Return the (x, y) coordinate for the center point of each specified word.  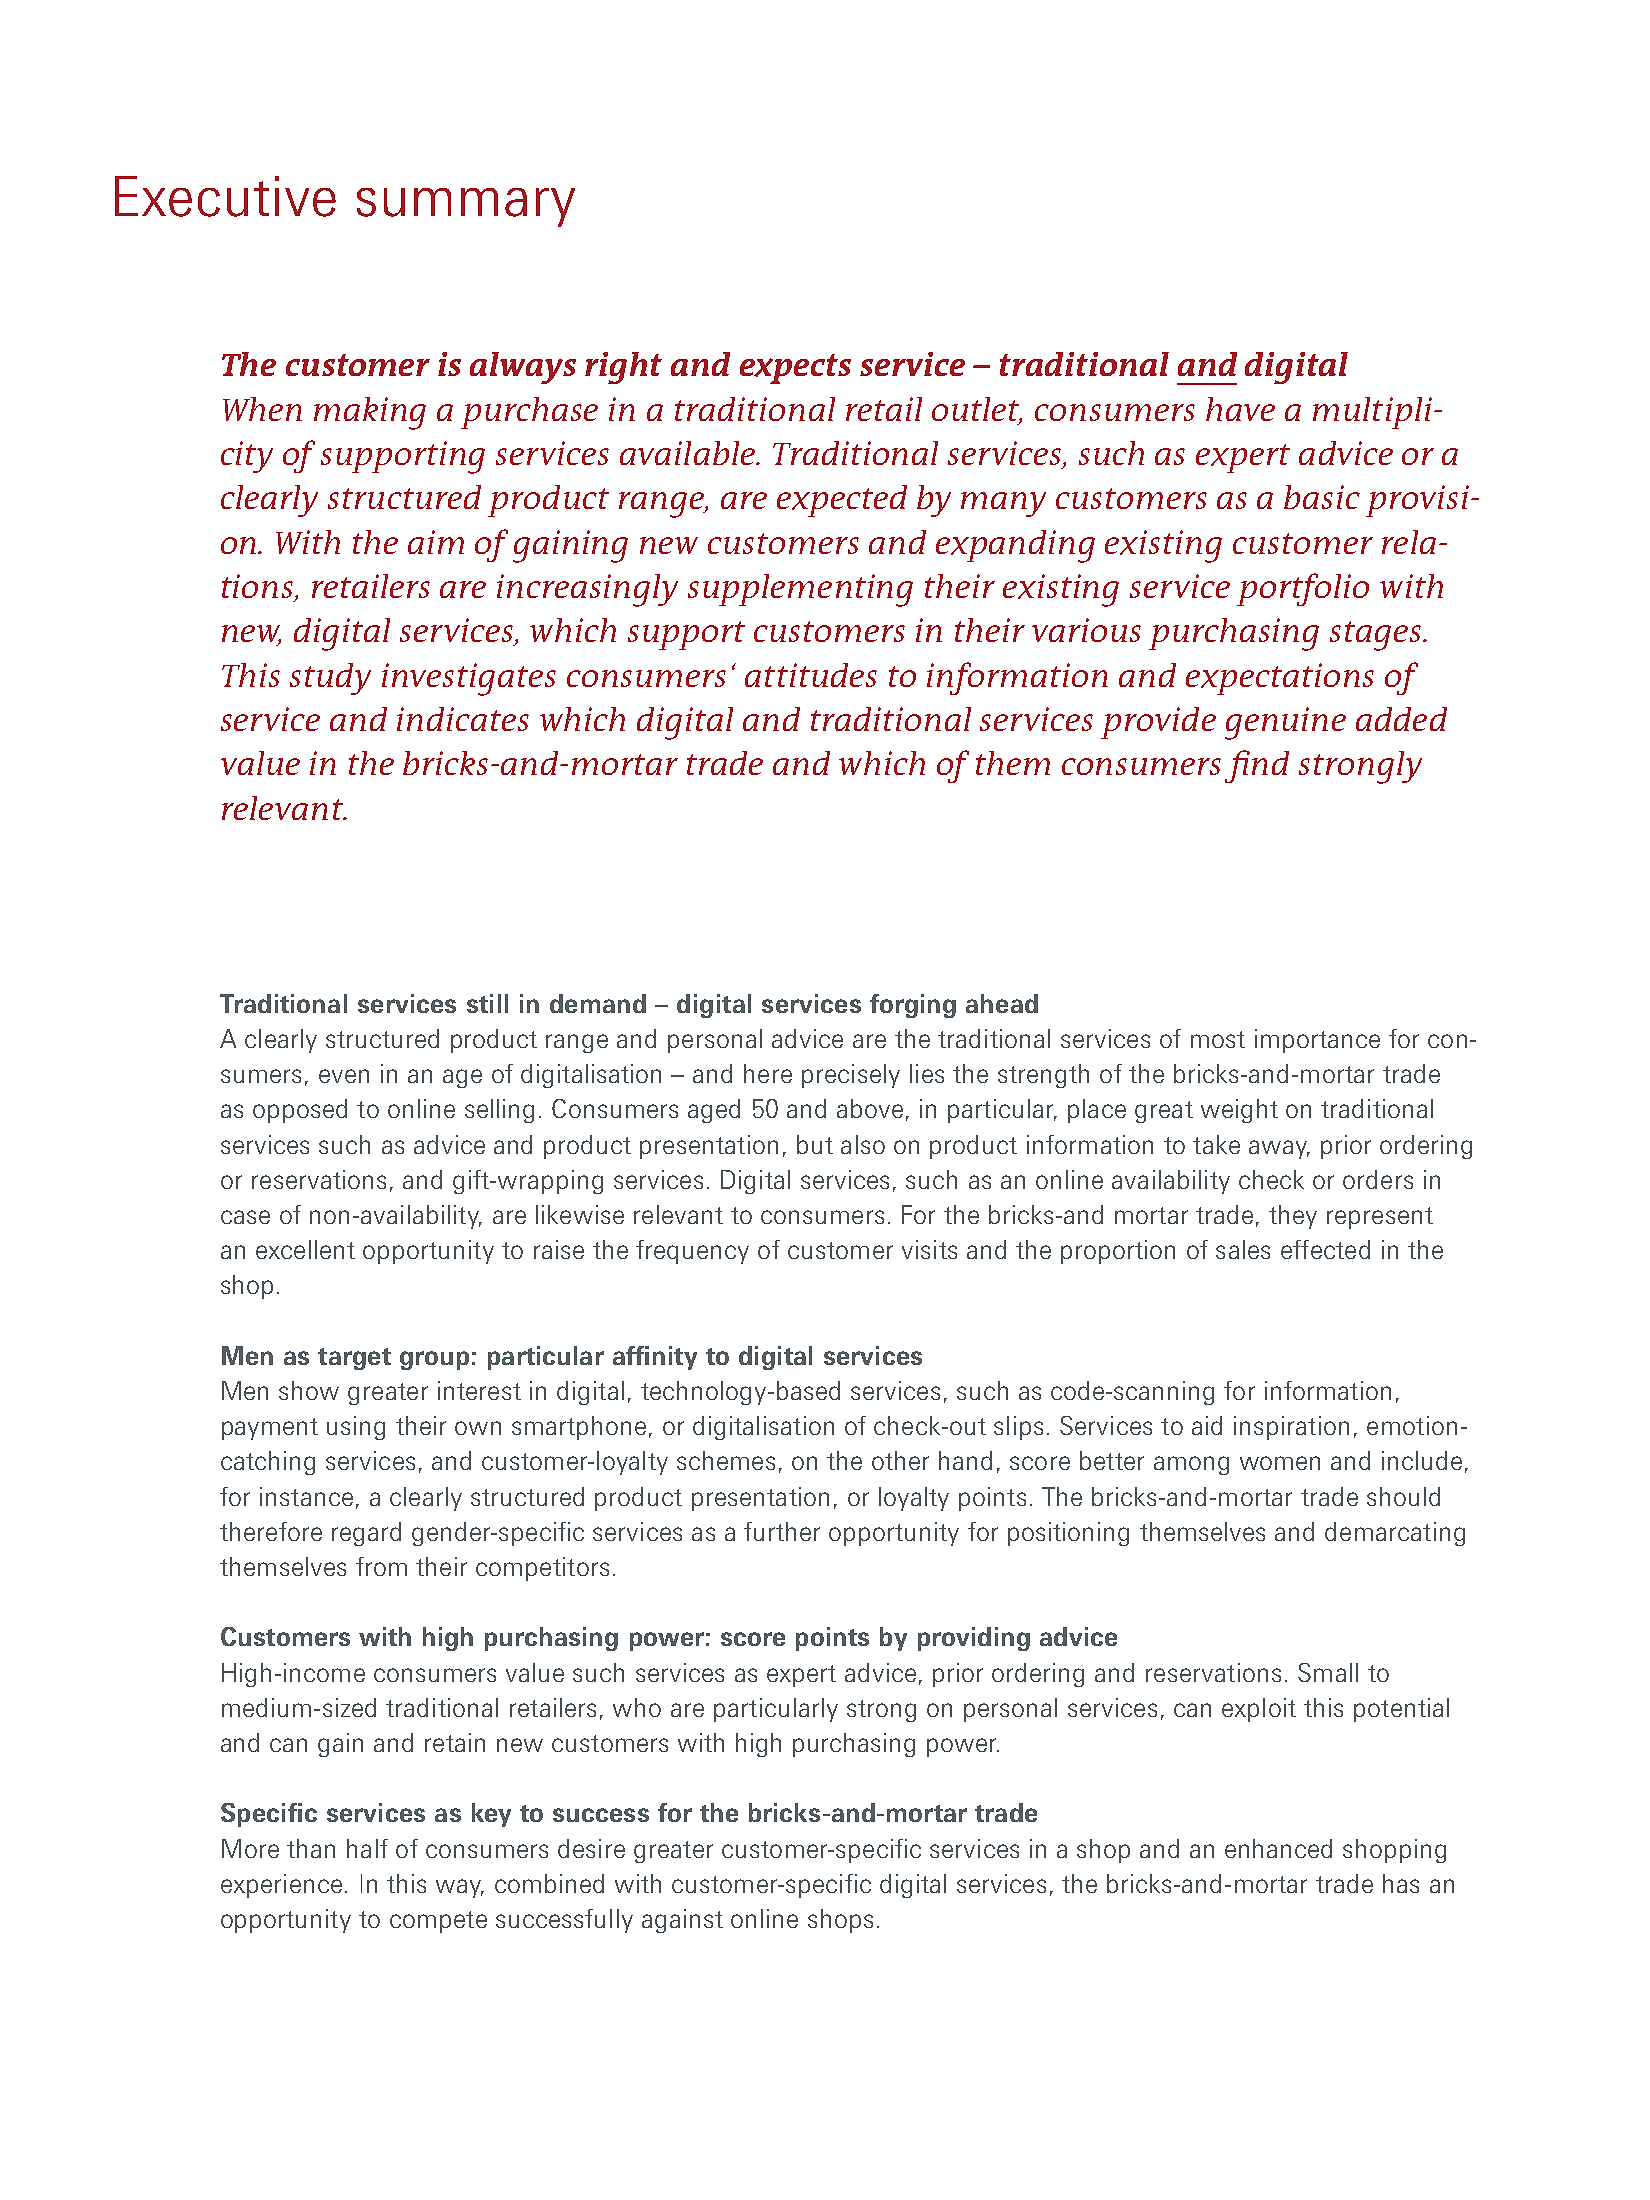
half (367, 1848)
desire (591, 1848)
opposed (300, 1111)
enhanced (1278, 1848)
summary (466, 207)
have (1240, 409)
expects (795, 369)
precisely (851, 1076)
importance (1317, 1041)
